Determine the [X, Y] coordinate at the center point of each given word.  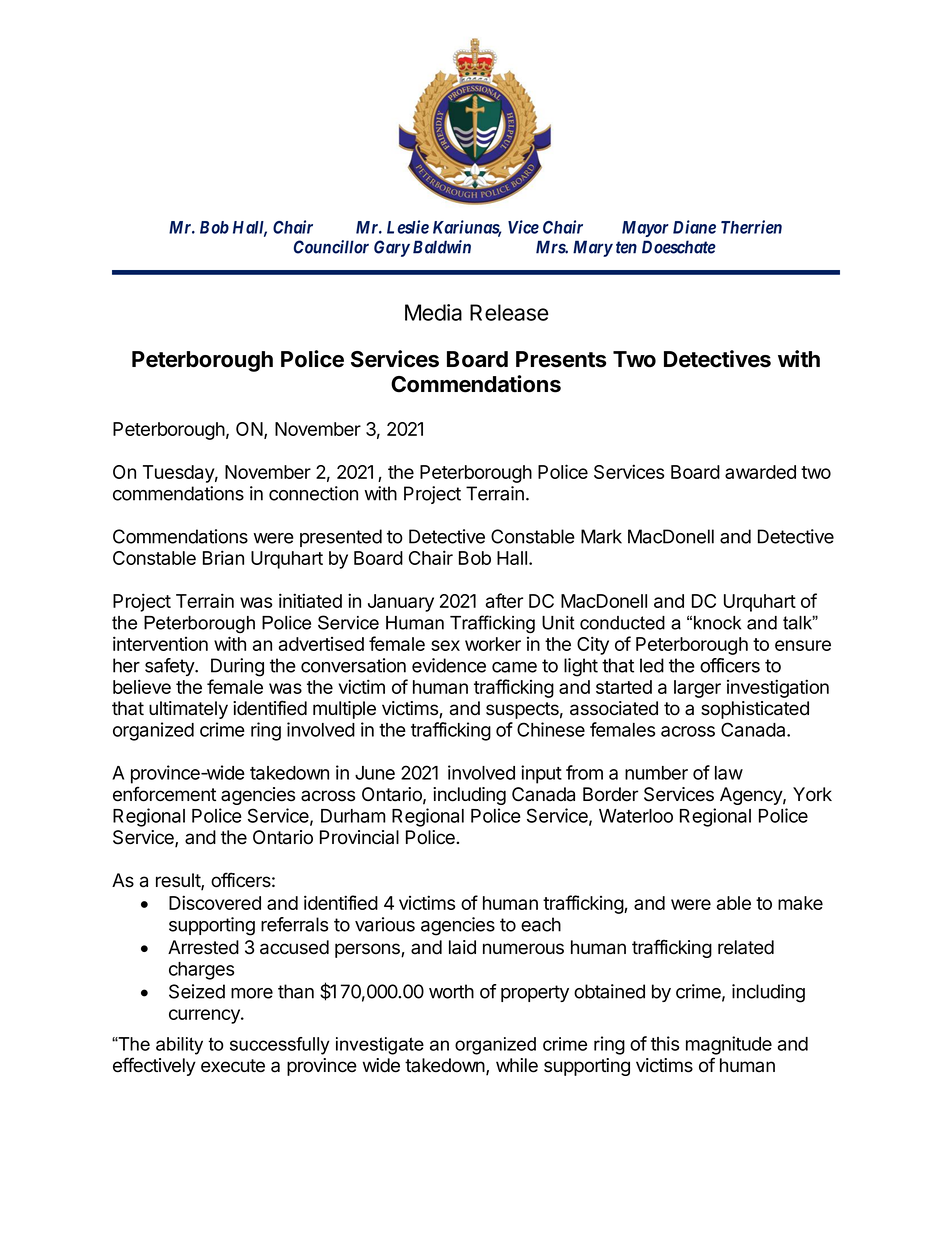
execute [233, 1066]
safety [170, 667]
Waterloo [636, 816]
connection [313, 493]
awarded [760, 472]
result [179, 881]
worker [493, 644]
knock [717, 623]
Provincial [359, 837]
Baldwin [442, 247]
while [517, 1065]
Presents [561, 359]
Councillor [331, 247]
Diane [694, 227]
